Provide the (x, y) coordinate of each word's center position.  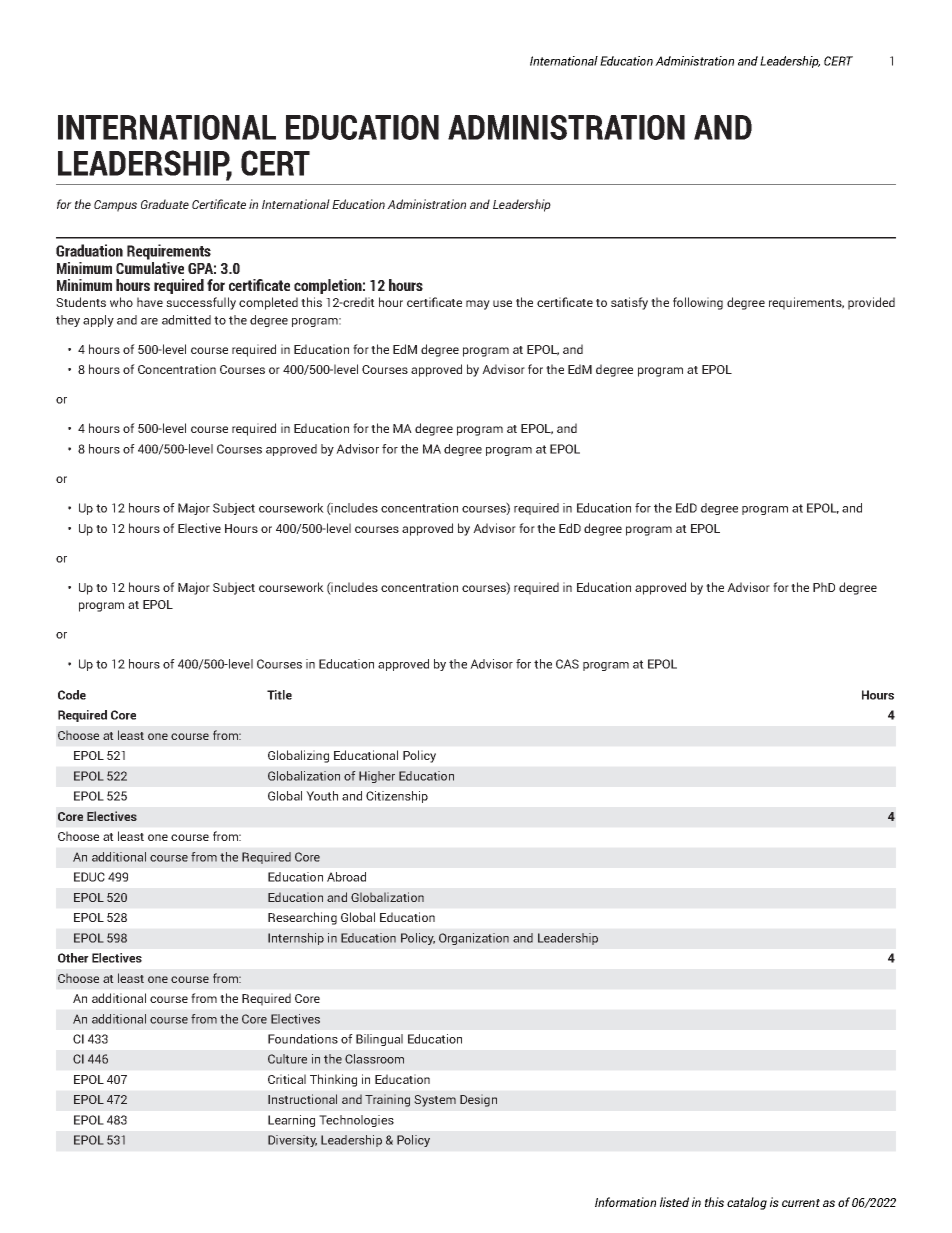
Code (72, 695)
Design (478, 1100)
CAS (567, 664)
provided (871, 303)
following (698, 303)
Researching (302, 918)
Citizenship (397, 797)
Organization (474, 939)
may (478, 305)
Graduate (165, 204)
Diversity (292, 1141)
